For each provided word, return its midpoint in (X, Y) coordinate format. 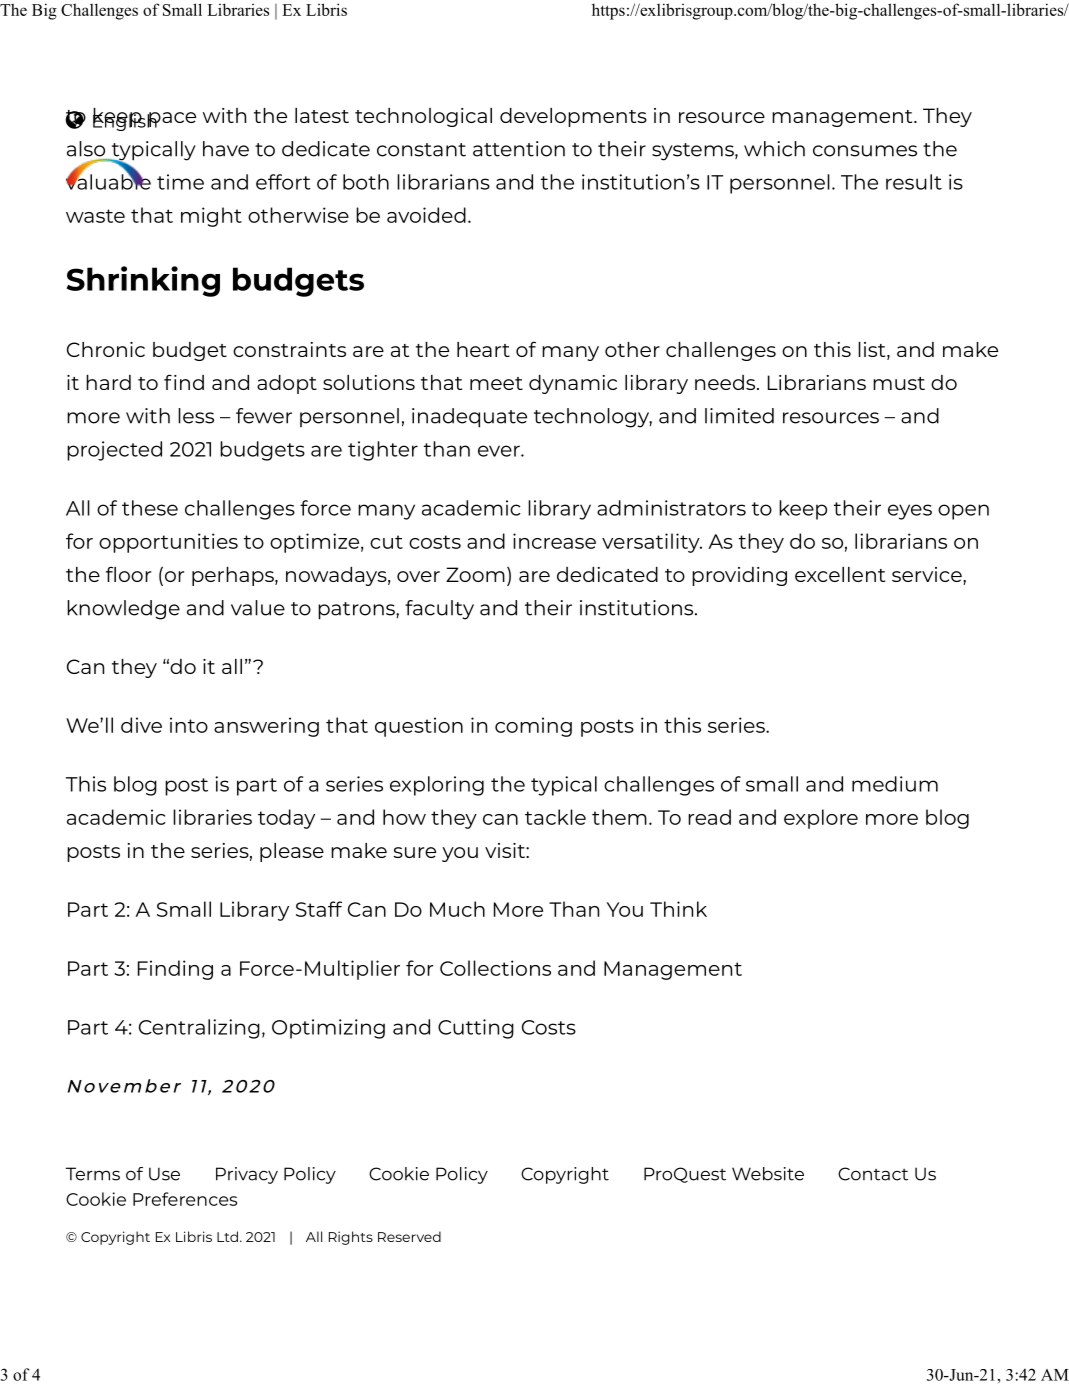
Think (678, 909)
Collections (495, 968)
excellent (840, 574)
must (899, 383)
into (189, 725)
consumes (865, 151)
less (196, 416)
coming (533, 727)
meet (496, 383)
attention (519, 149)
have (226, 149)
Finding (175, 970)
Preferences (185, 1199)
